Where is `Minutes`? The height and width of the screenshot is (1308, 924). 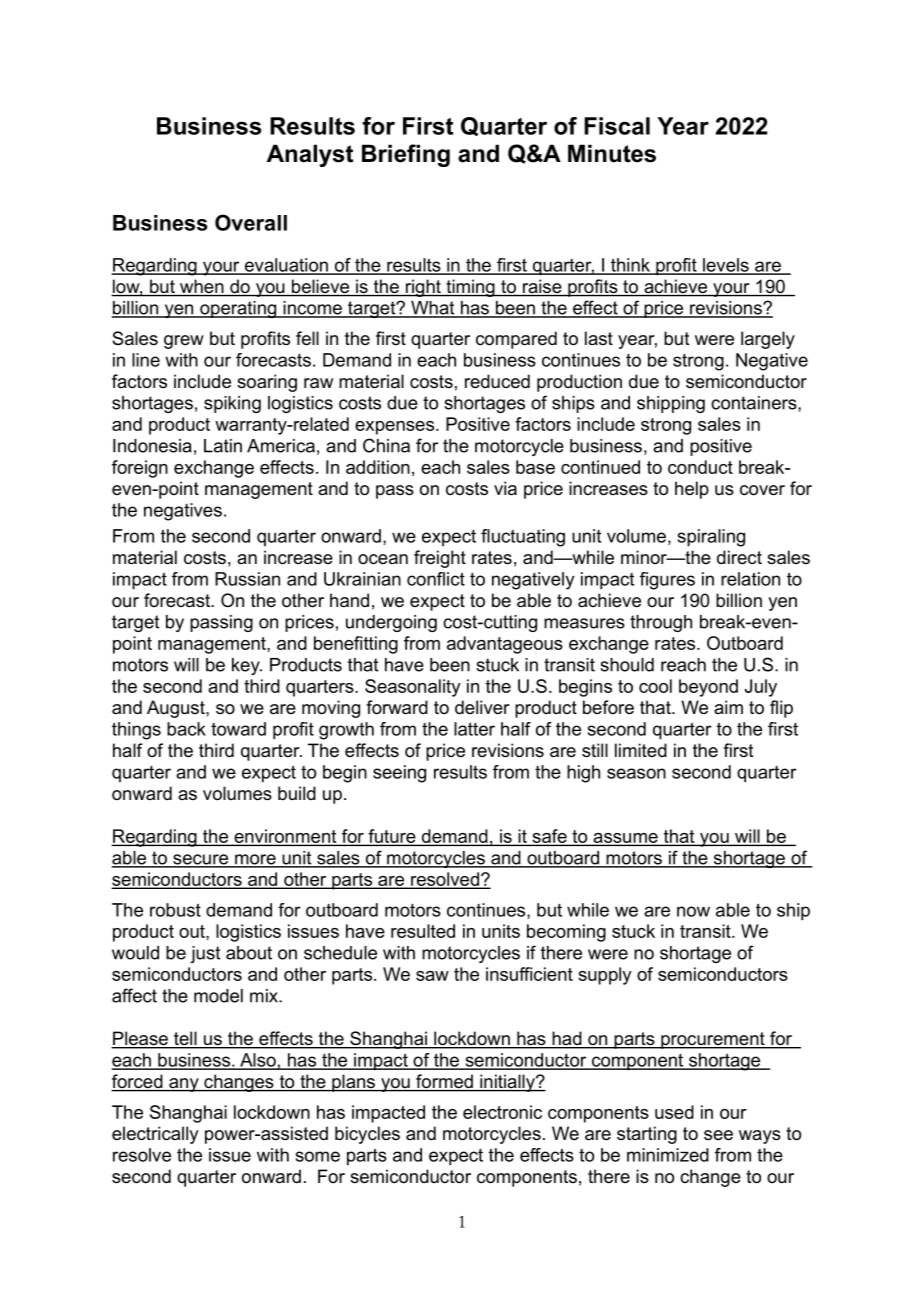
Minutes is located at coordinates (612, 153).
